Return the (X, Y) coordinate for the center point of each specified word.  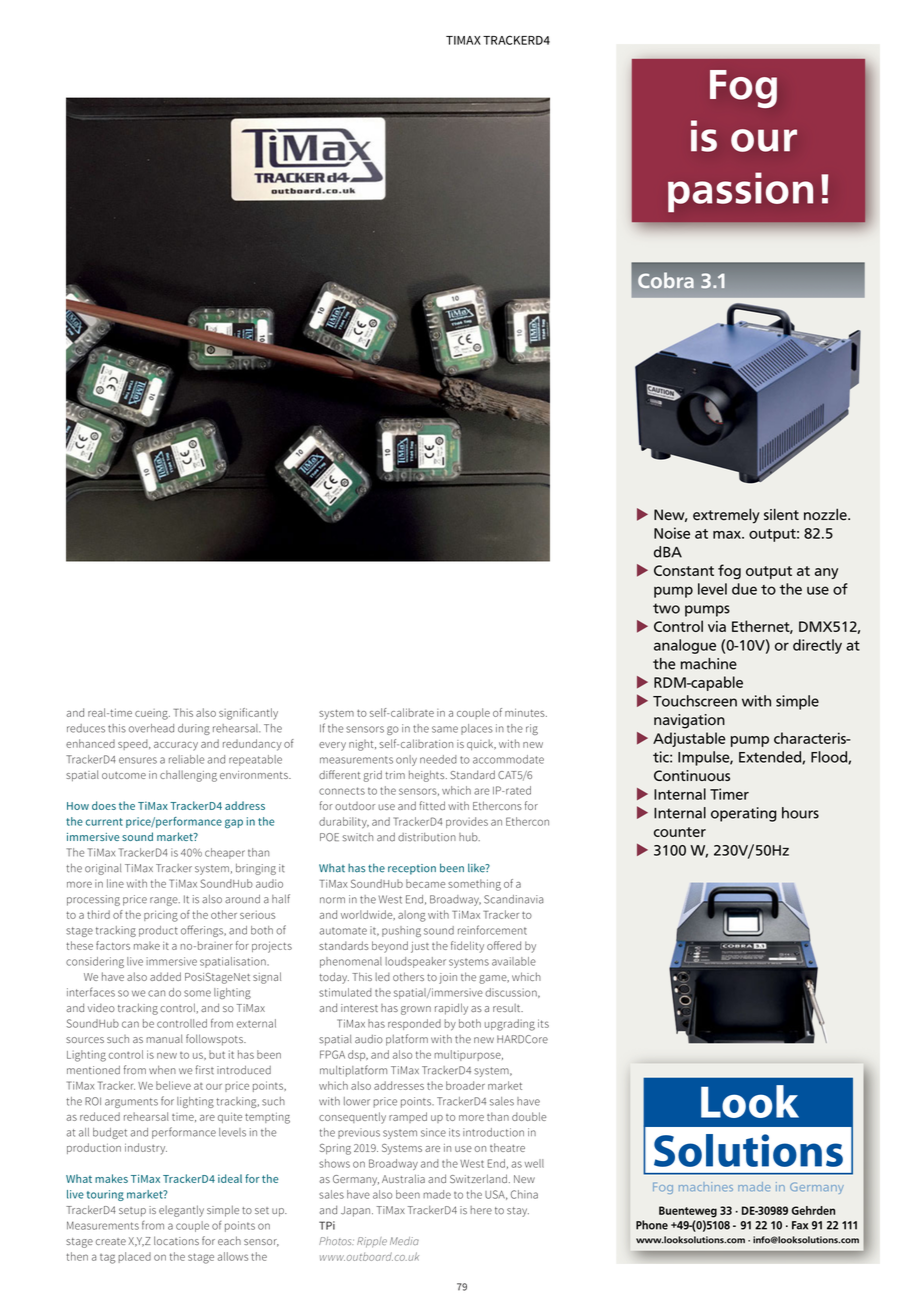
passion (740, 192)
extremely (726, 516)
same (445, 729)
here (481, 1210)
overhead (151, 728)
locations (176, 1240)
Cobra (666, 280)
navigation (689, 721)
